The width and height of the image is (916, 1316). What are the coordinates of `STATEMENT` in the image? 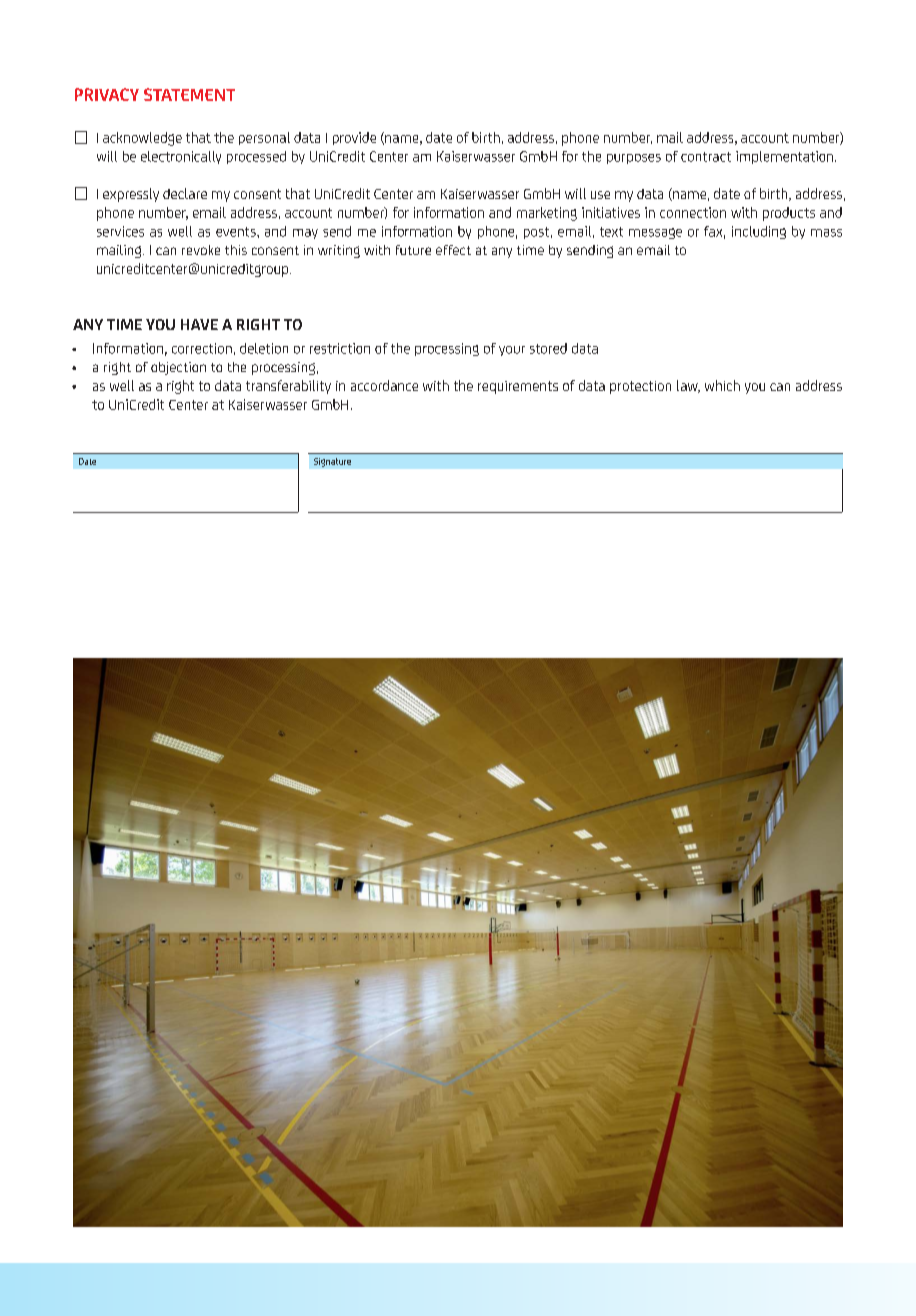 It's located at (189, 94).
